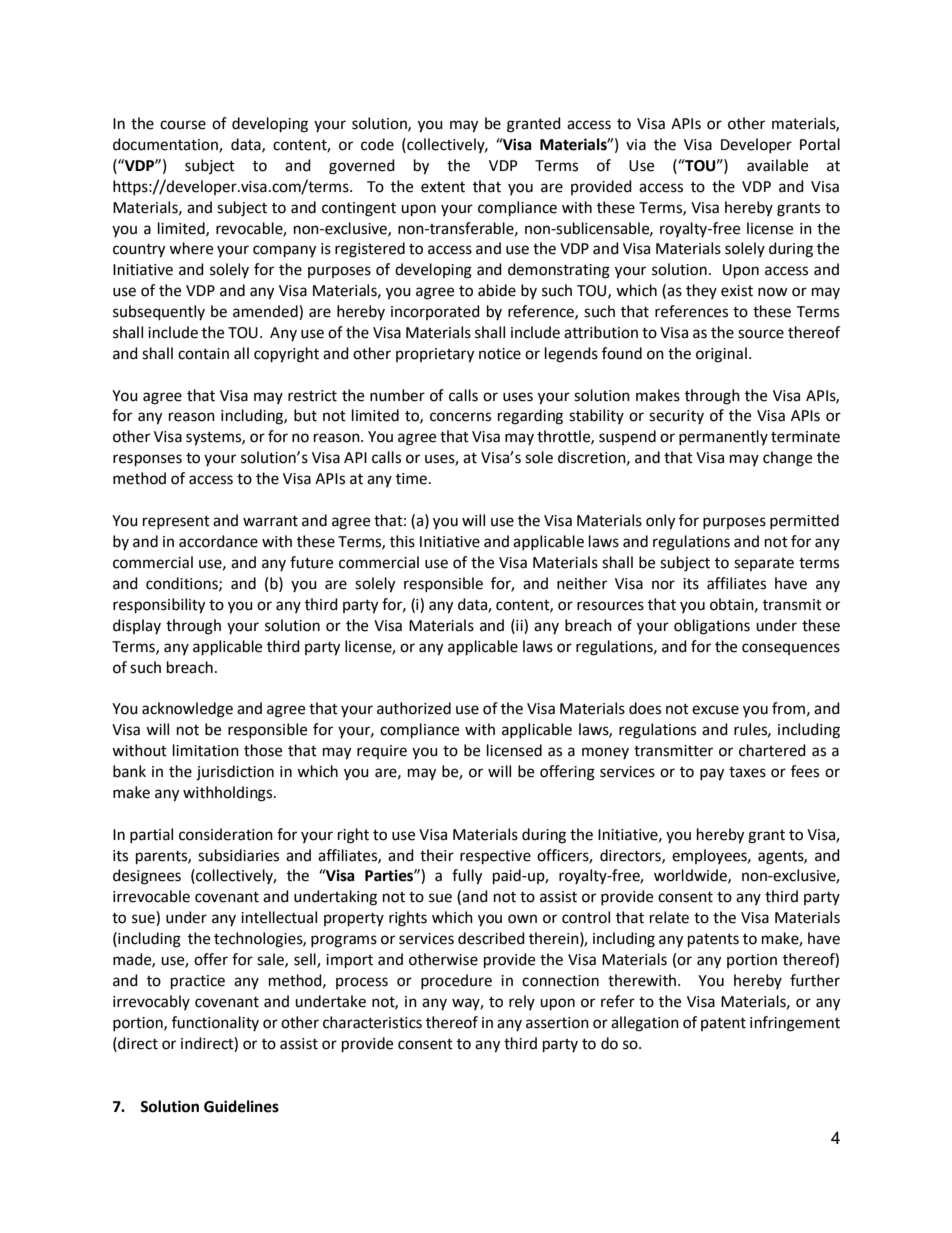 Image resolution: width=952 pixels, height=1233 pixels. What do you see at coordinates (402, 541) in the document?
I see `this` at bounding box center [402, 541].
